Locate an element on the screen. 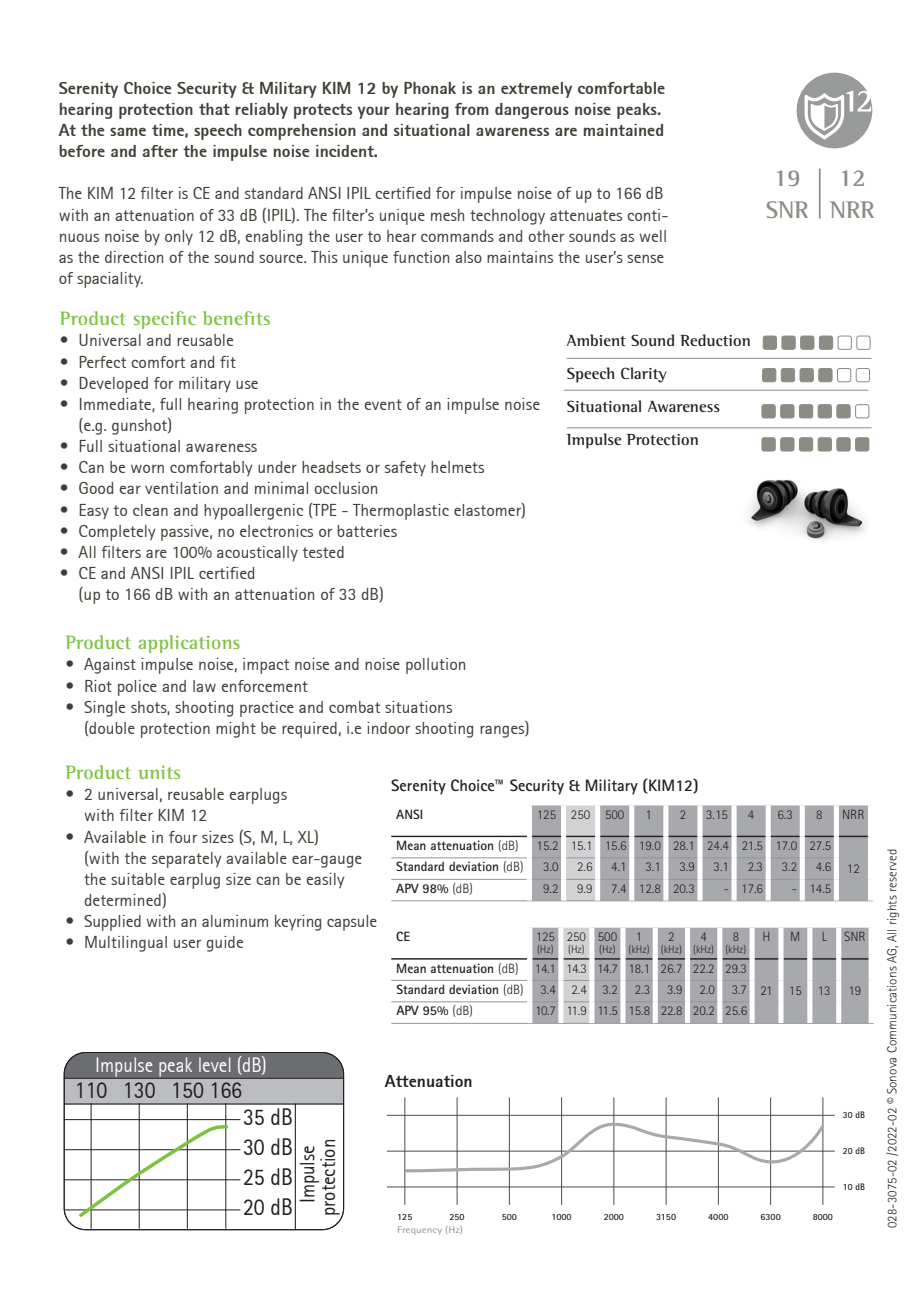 Image resolution: width=924 pixels, height=1311 pixels. indoor is located at coordinates (388, 728).
